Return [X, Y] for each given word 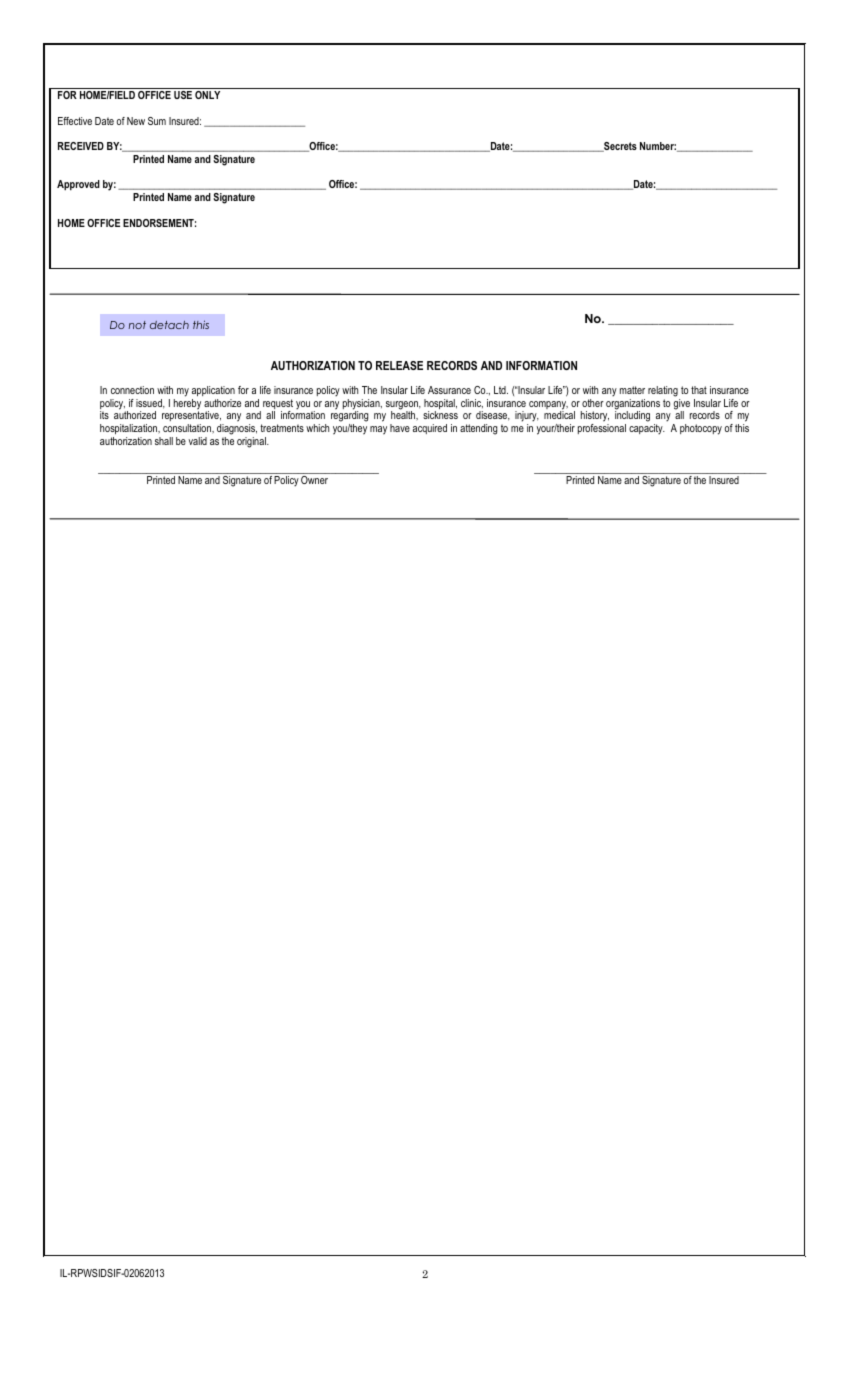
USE [183, 95]
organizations [633, 405]
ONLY [207, 95]
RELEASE [399, 365]
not [137, 325]
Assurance [449, 390]
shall [164, 441]
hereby [187, 405]
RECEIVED [81, 146]
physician [362, 405]
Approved [78, 185]
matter [632, 390]
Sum [157, 121]
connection [132, 390]
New [136, 121]
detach [169, 325]
